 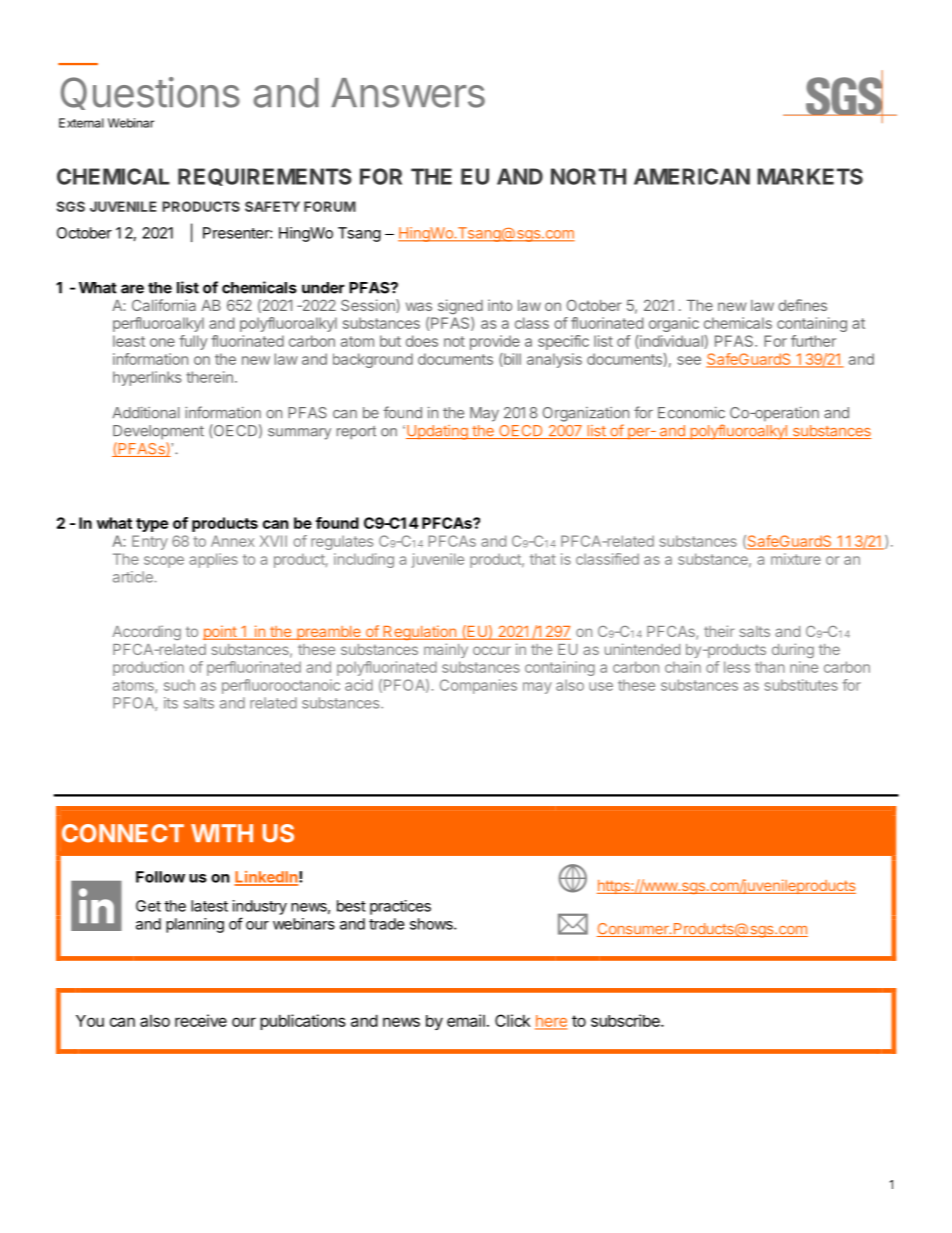 What do you see at coordinates (692, 176) in the document?
I see `AMERICAN` at bounding box center [692, 176].
